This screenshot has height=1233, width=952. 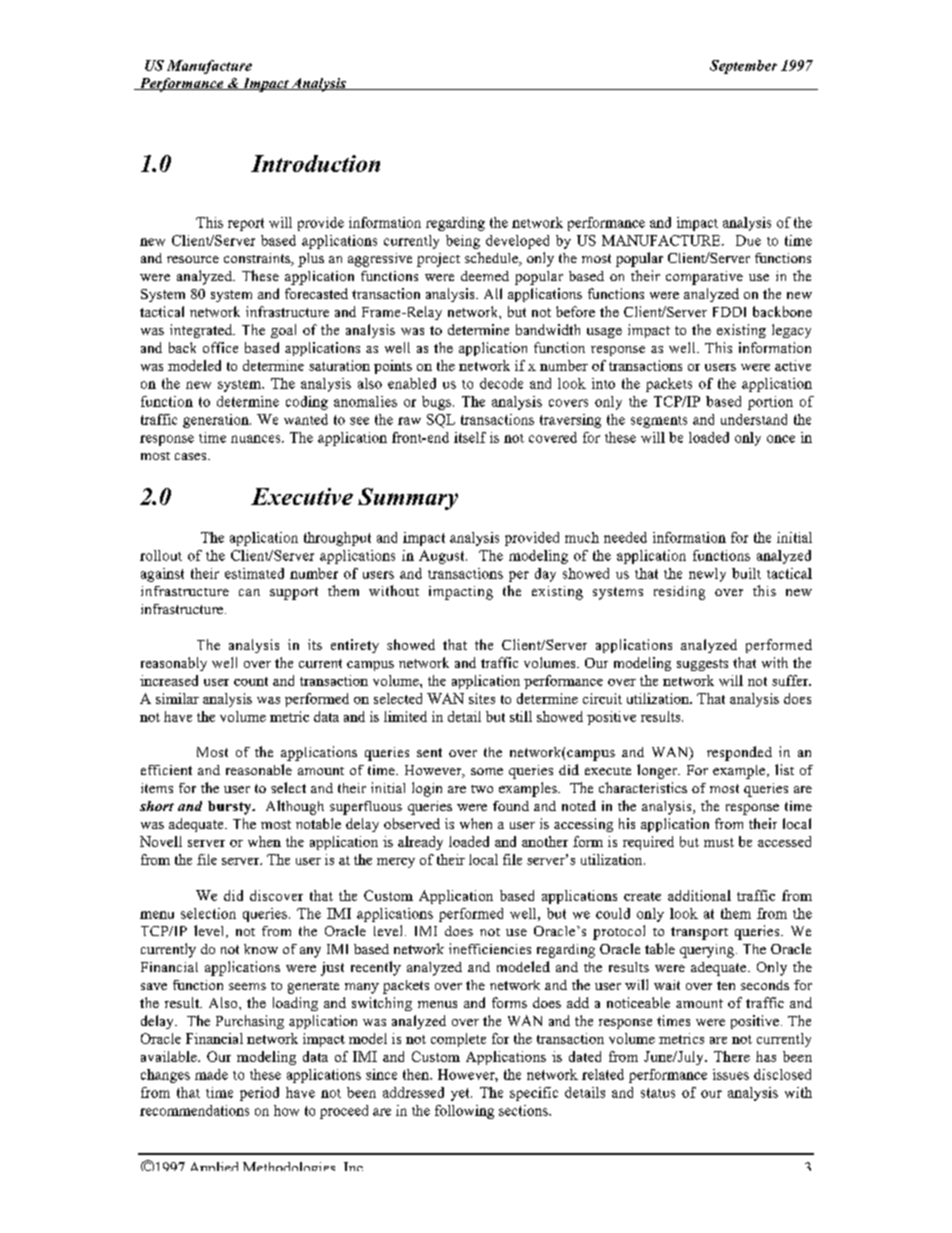 What do you see at coordinates (461, 1094) in the screenshot?
I see `yet` at bounding box center [461, 1094].
